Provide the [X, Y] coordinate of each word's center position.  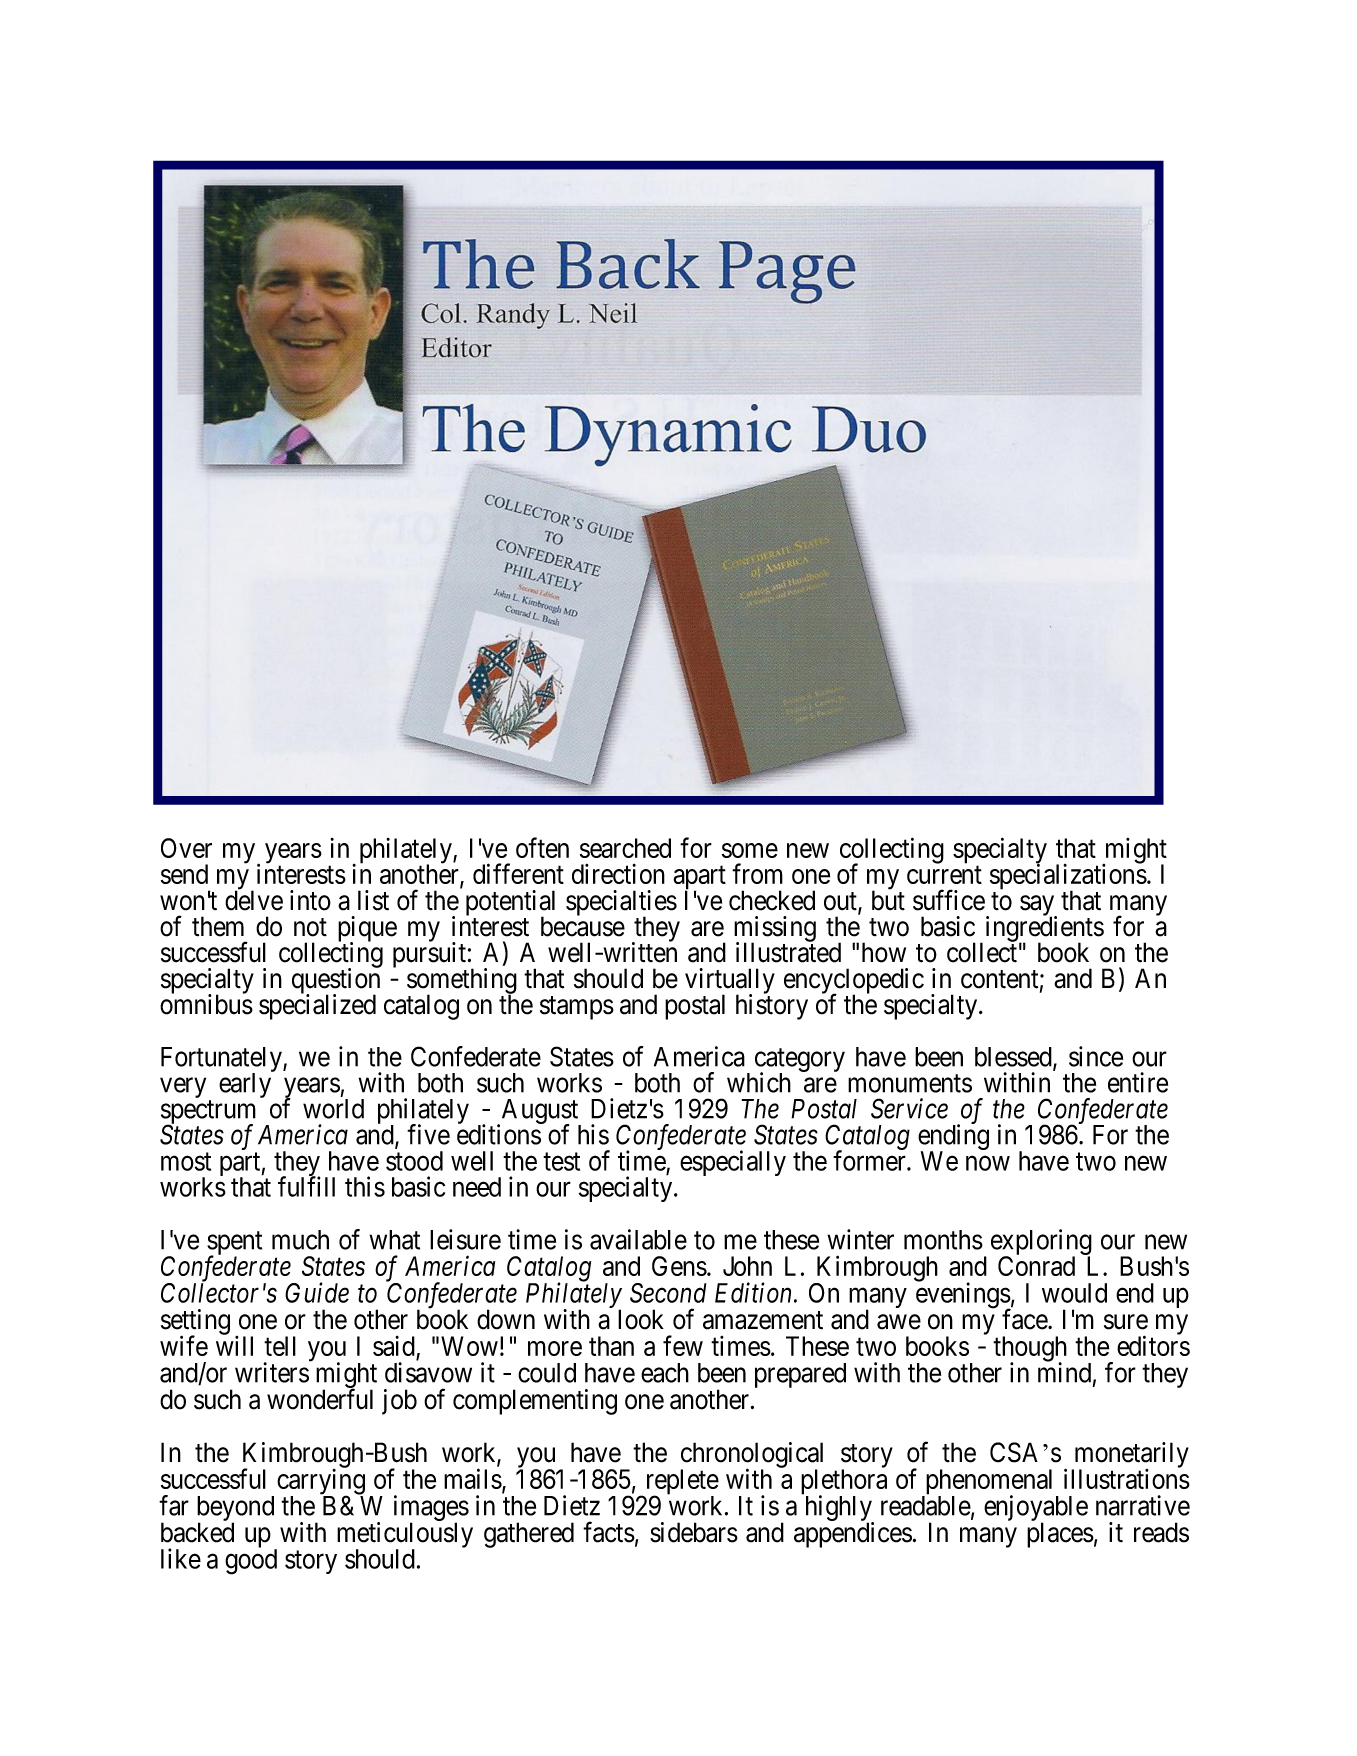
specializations [1068, 877]
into [310, 900]
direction [618, 874]
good [251, 1562]
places [1060, 1535]
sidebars [694, 1532]
